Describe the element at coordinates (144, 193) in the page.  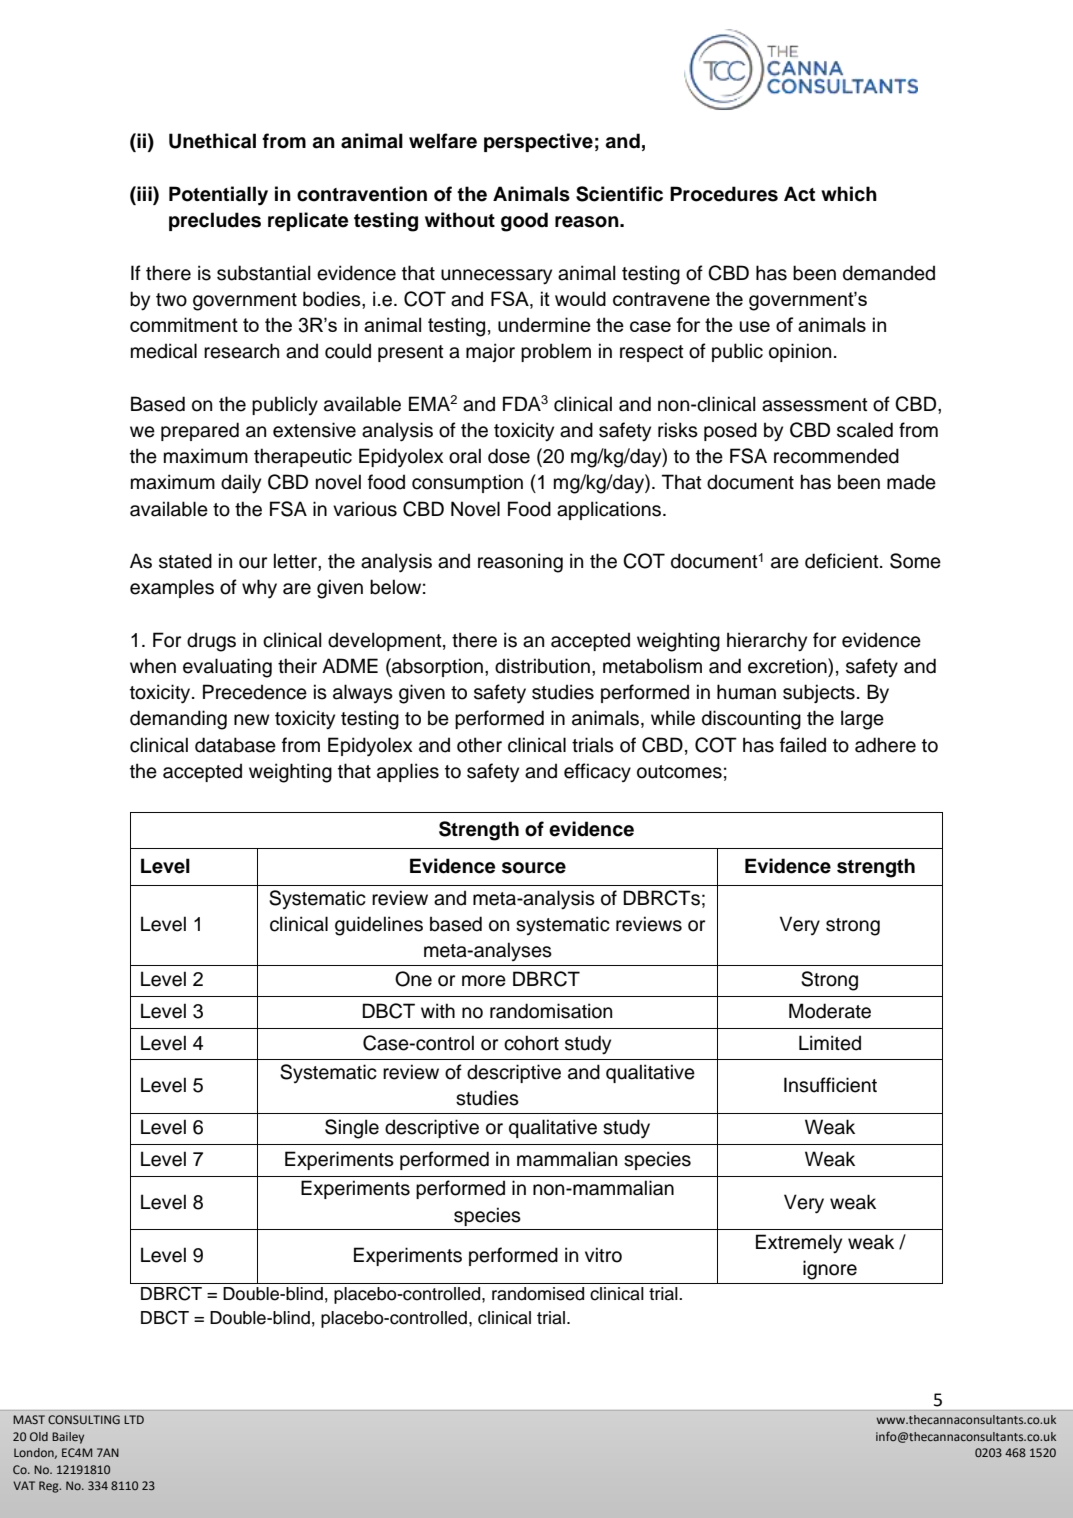
I see `iii` at that location.
